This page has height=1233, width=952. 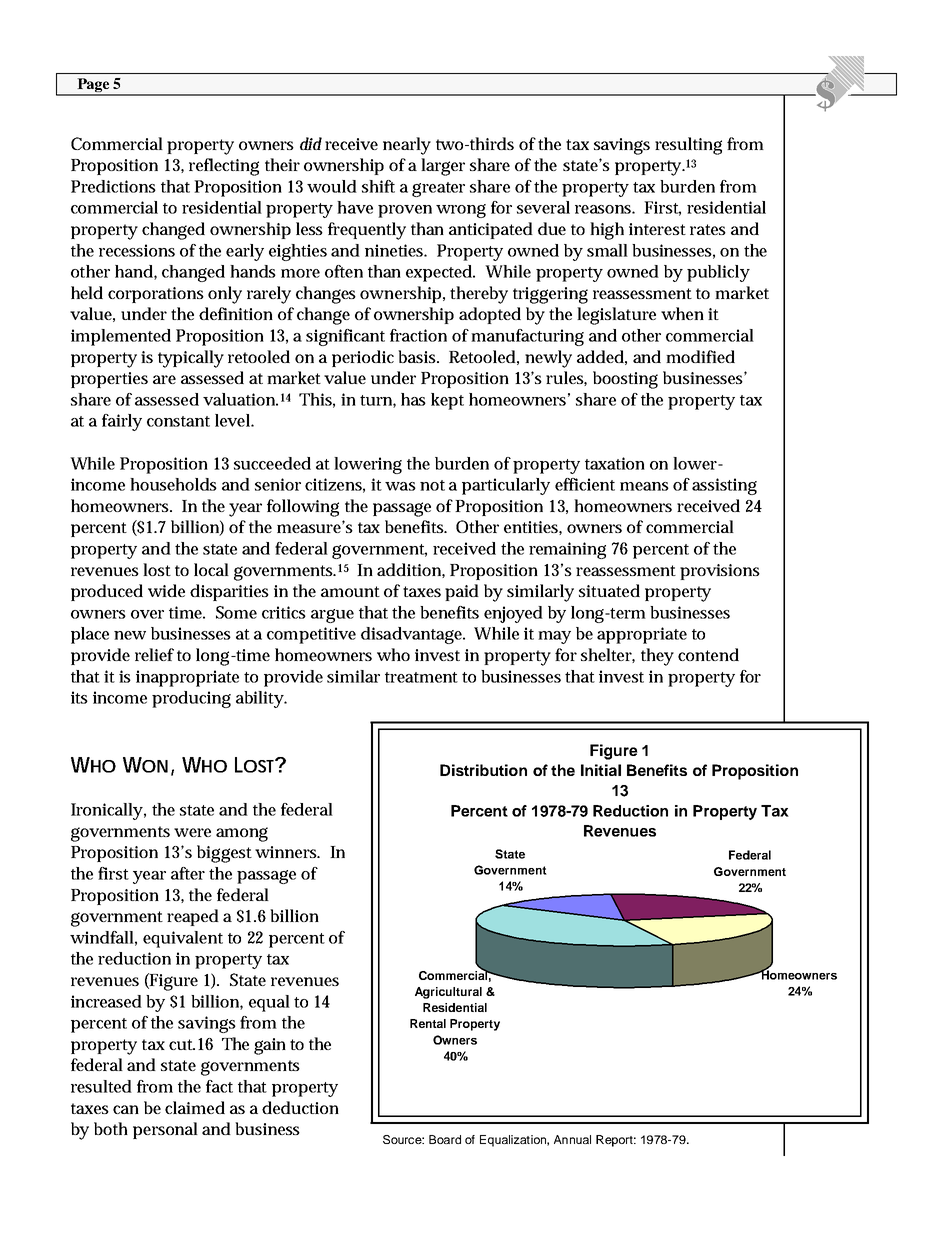 I want to click on Board, so click(x=445, y=1139).
